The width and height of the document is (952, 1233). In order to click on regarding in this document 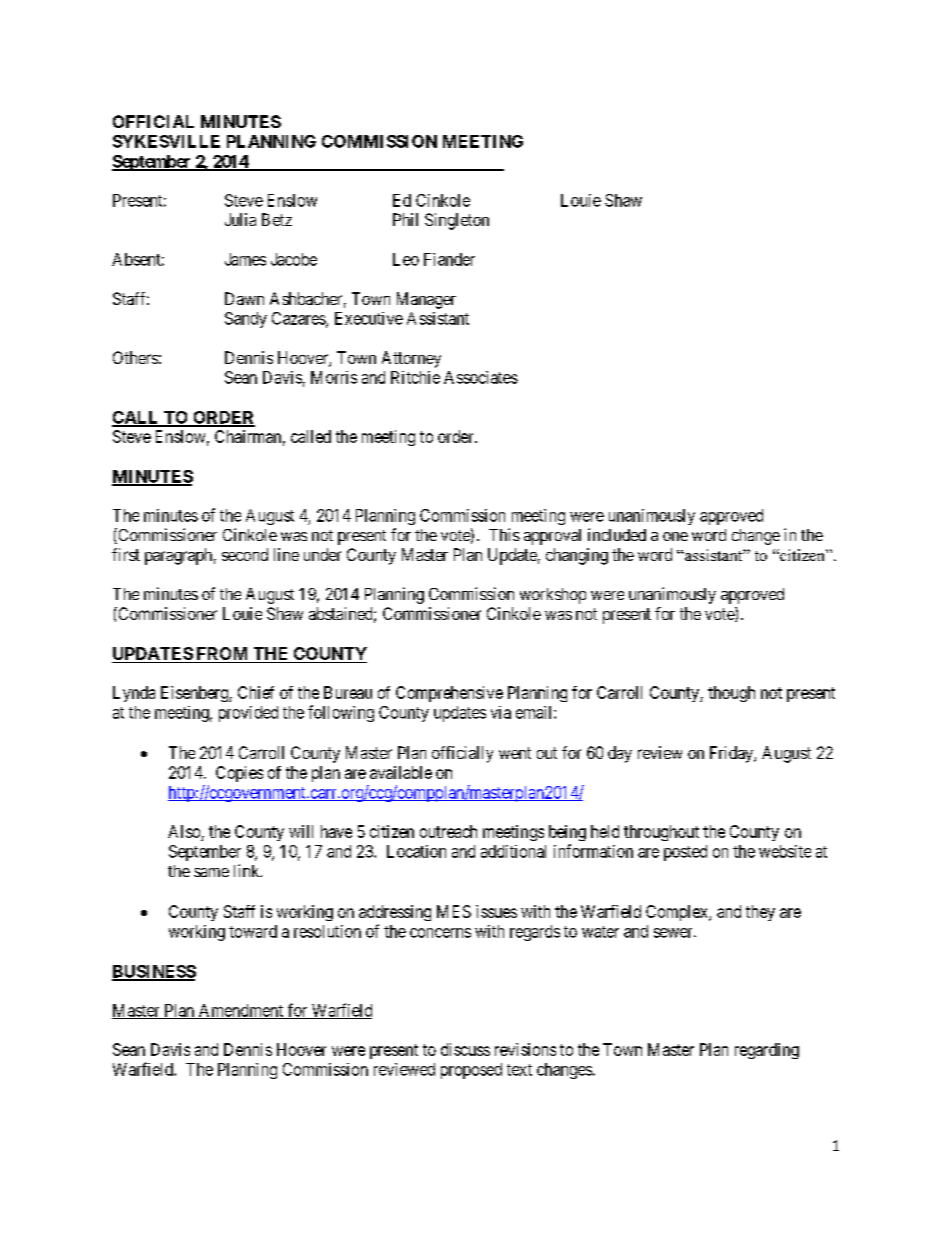, I will do `click(767, 1051)`.
